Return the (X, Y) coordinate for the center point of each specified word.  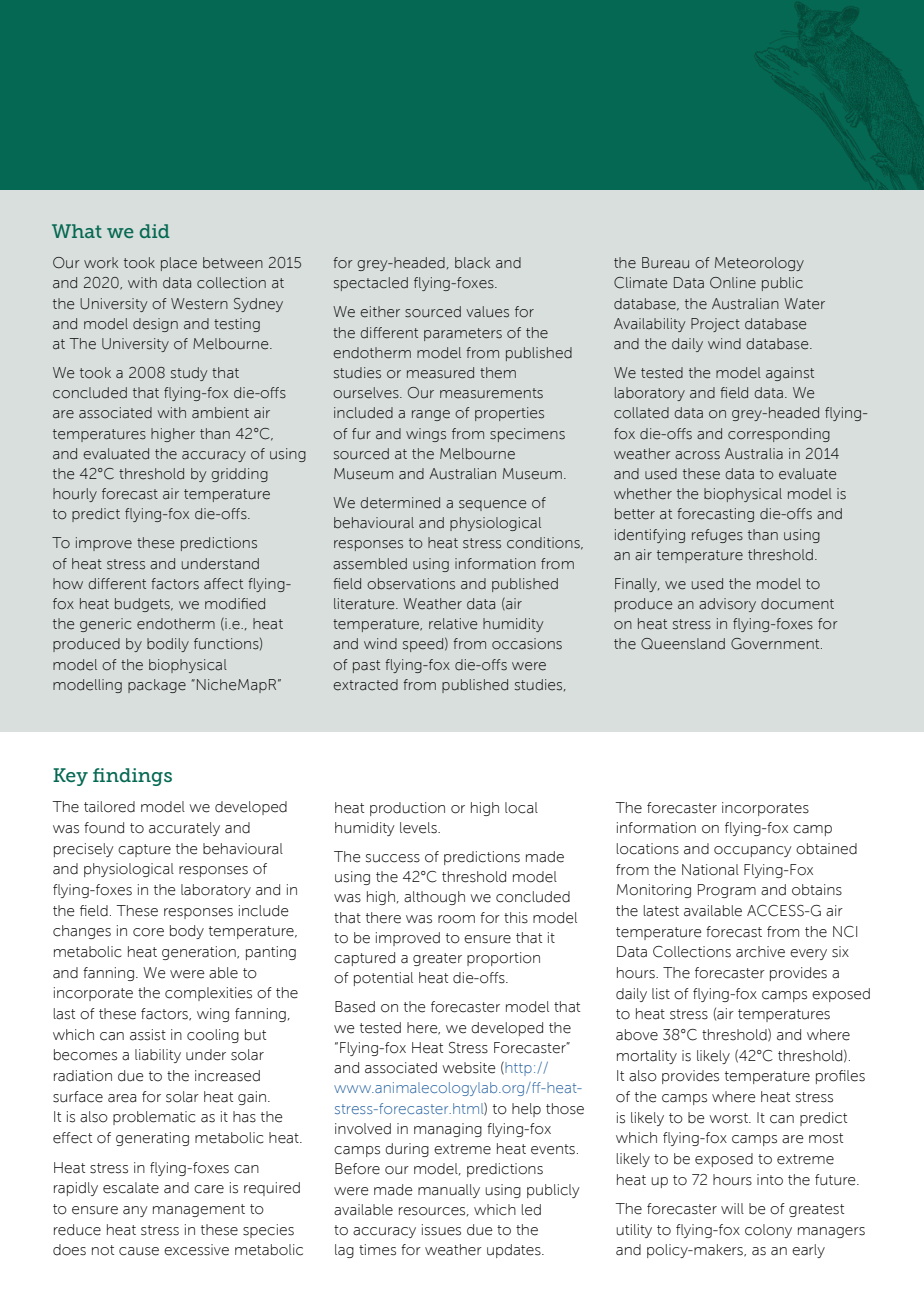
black (472, 263)
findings (132, 777)
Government (776, 644)
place (179, 264)
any (135, 1211)
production (407, 809)
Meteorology (759, 264)
